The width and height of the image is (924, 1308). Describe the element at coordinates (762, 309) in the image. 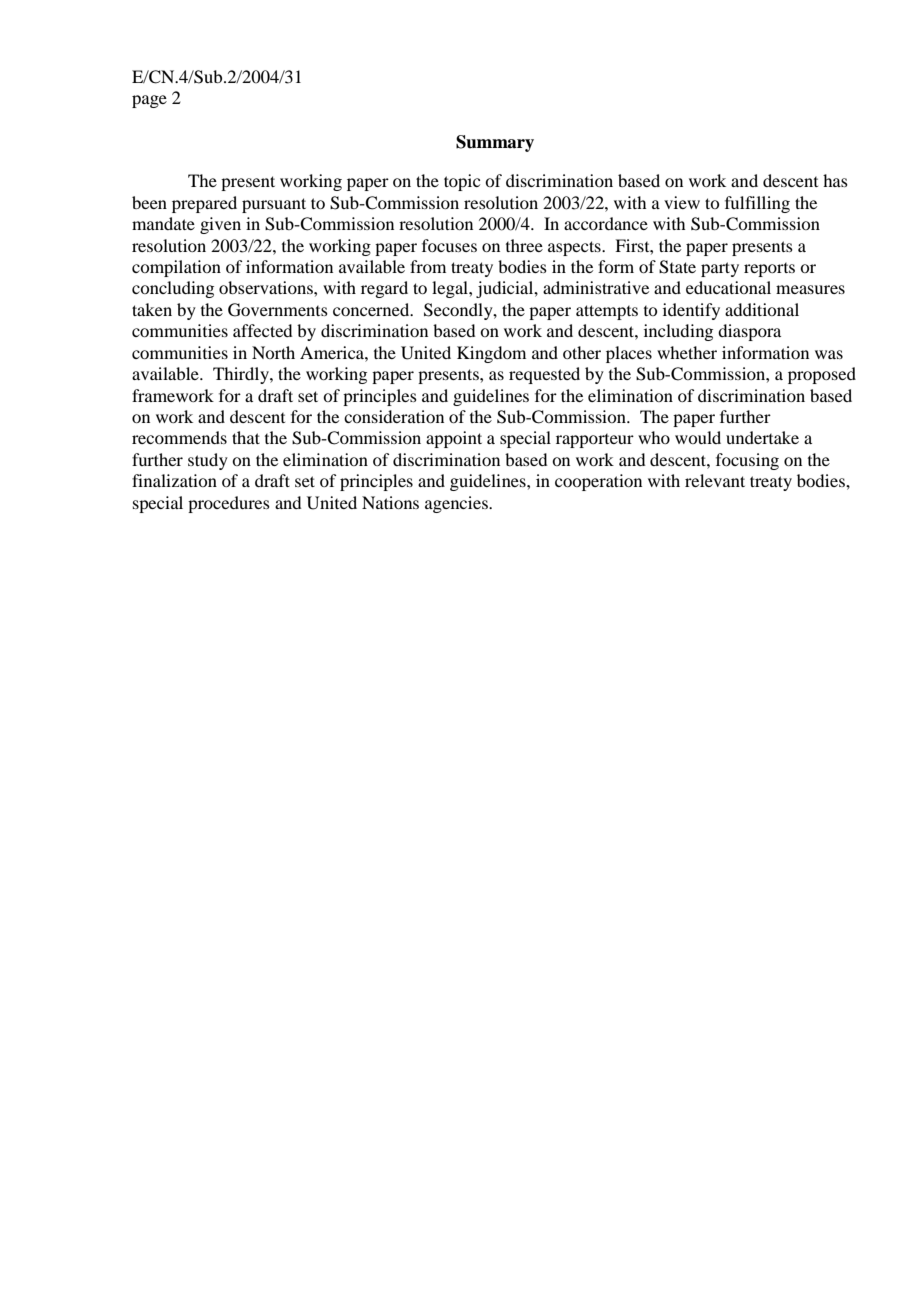

I see `additional` at that location.
